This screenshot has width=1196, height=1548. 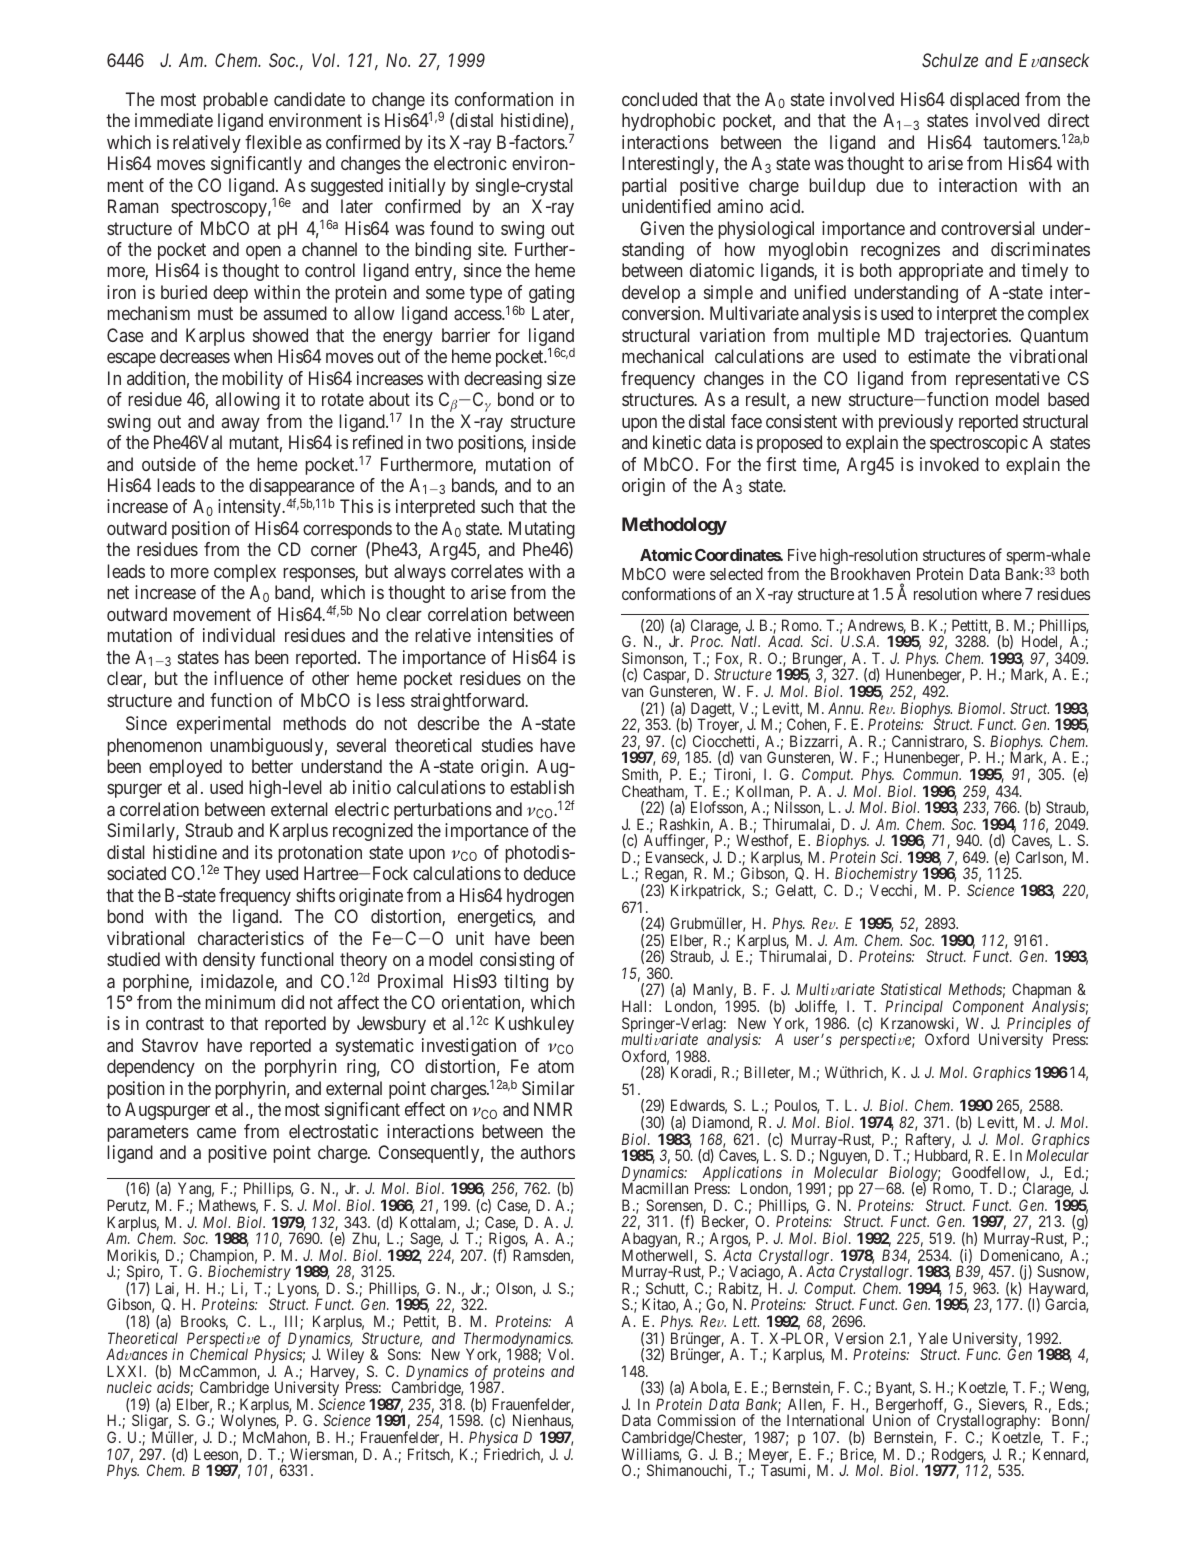 I want to click on displaced, so click(x=984, y=101).
